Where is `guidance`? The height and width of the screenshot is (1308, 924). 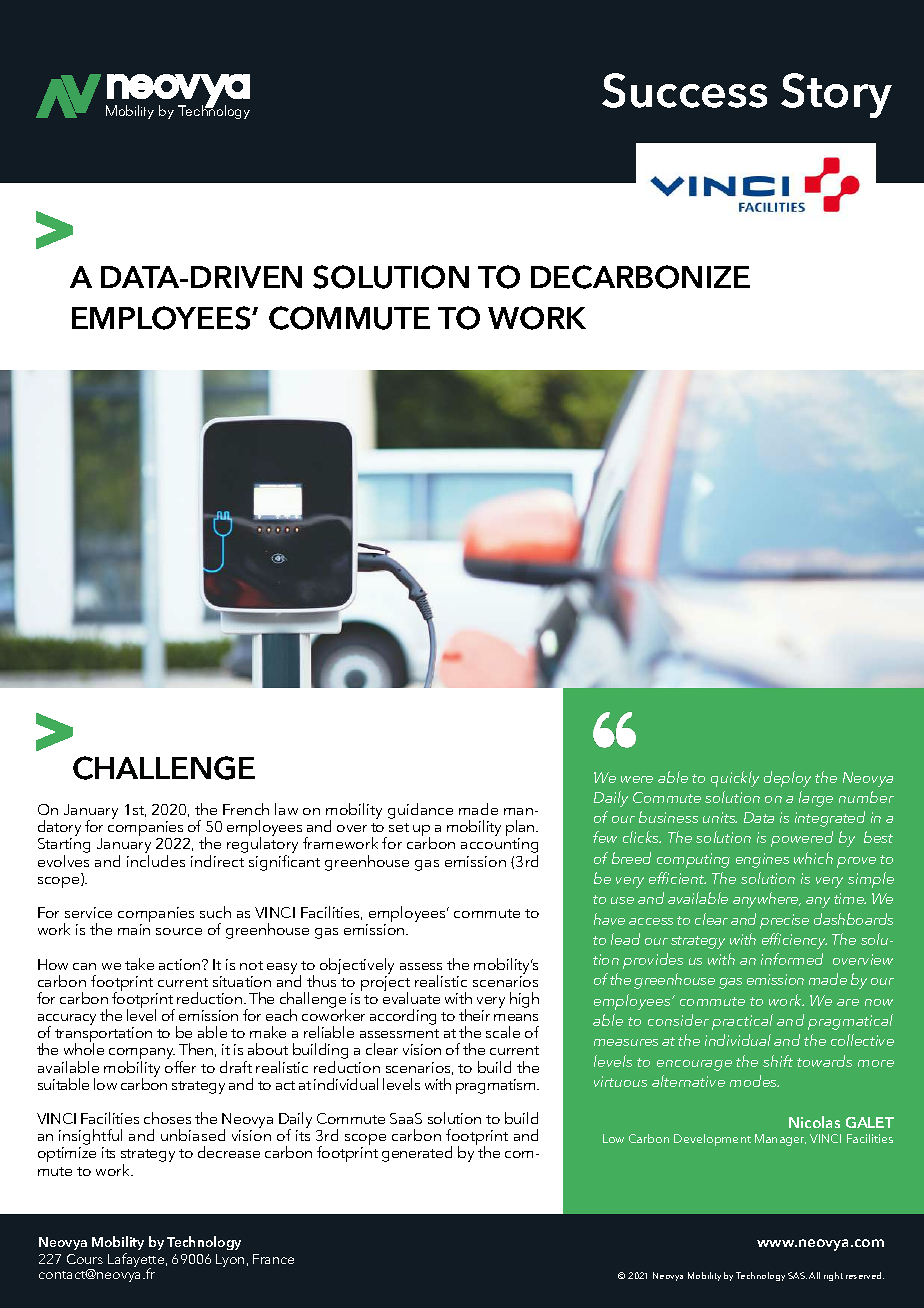 guidance is located at coordinates (420, 811).
